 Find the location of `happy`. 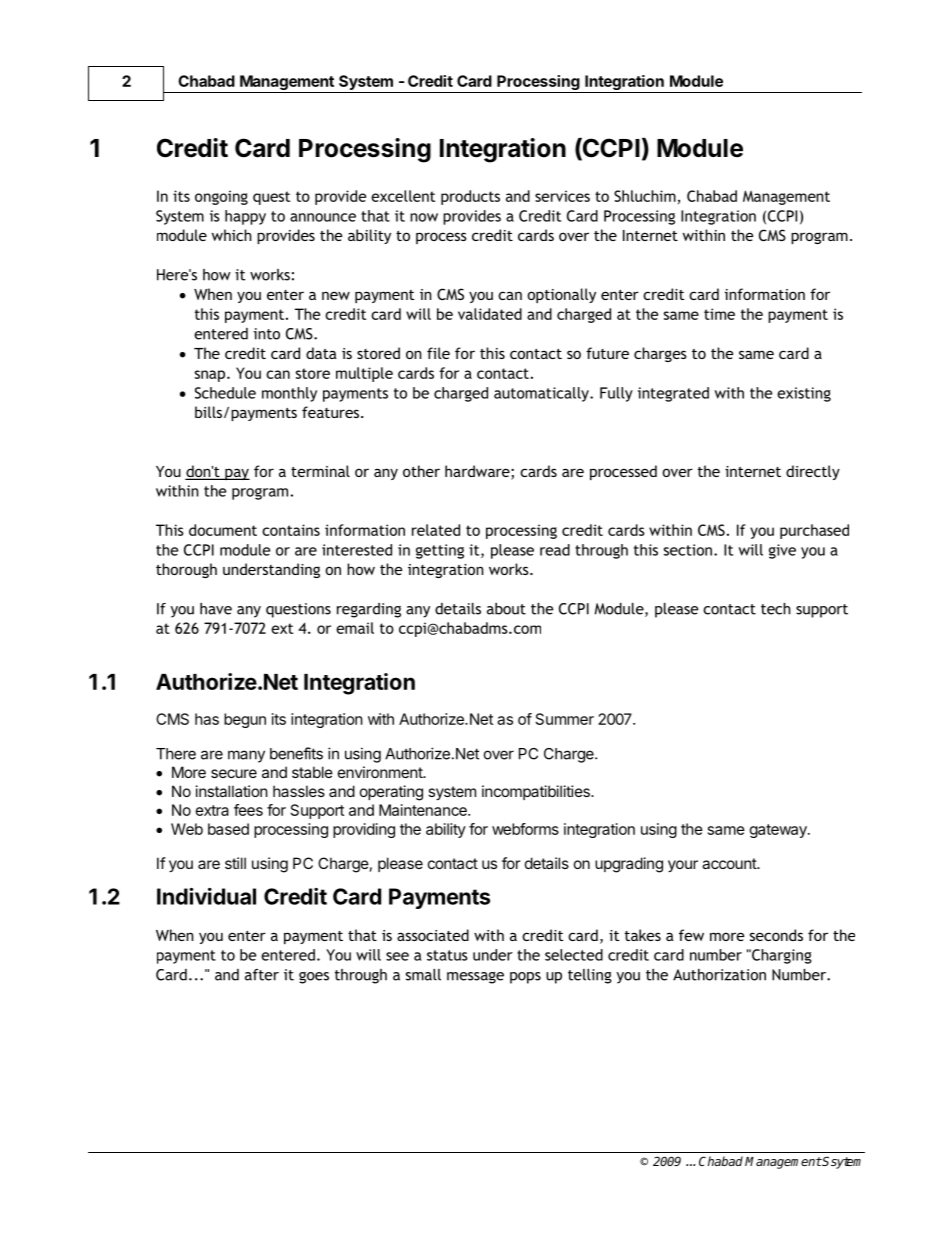

happy is located at coordinates (245, 217).
